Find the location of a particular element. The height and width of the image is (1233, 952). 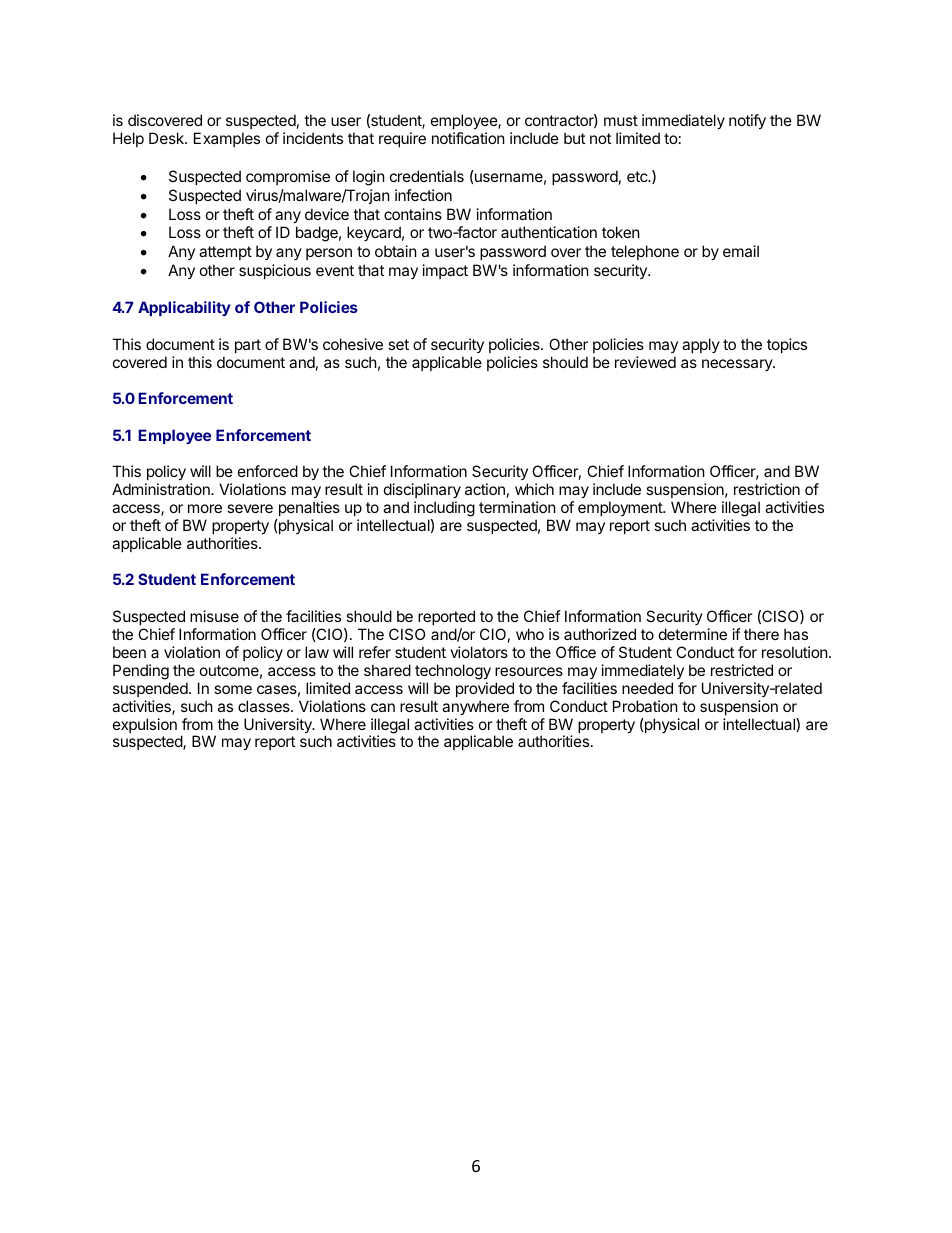

attempt is located at coordinates (225, 253).
